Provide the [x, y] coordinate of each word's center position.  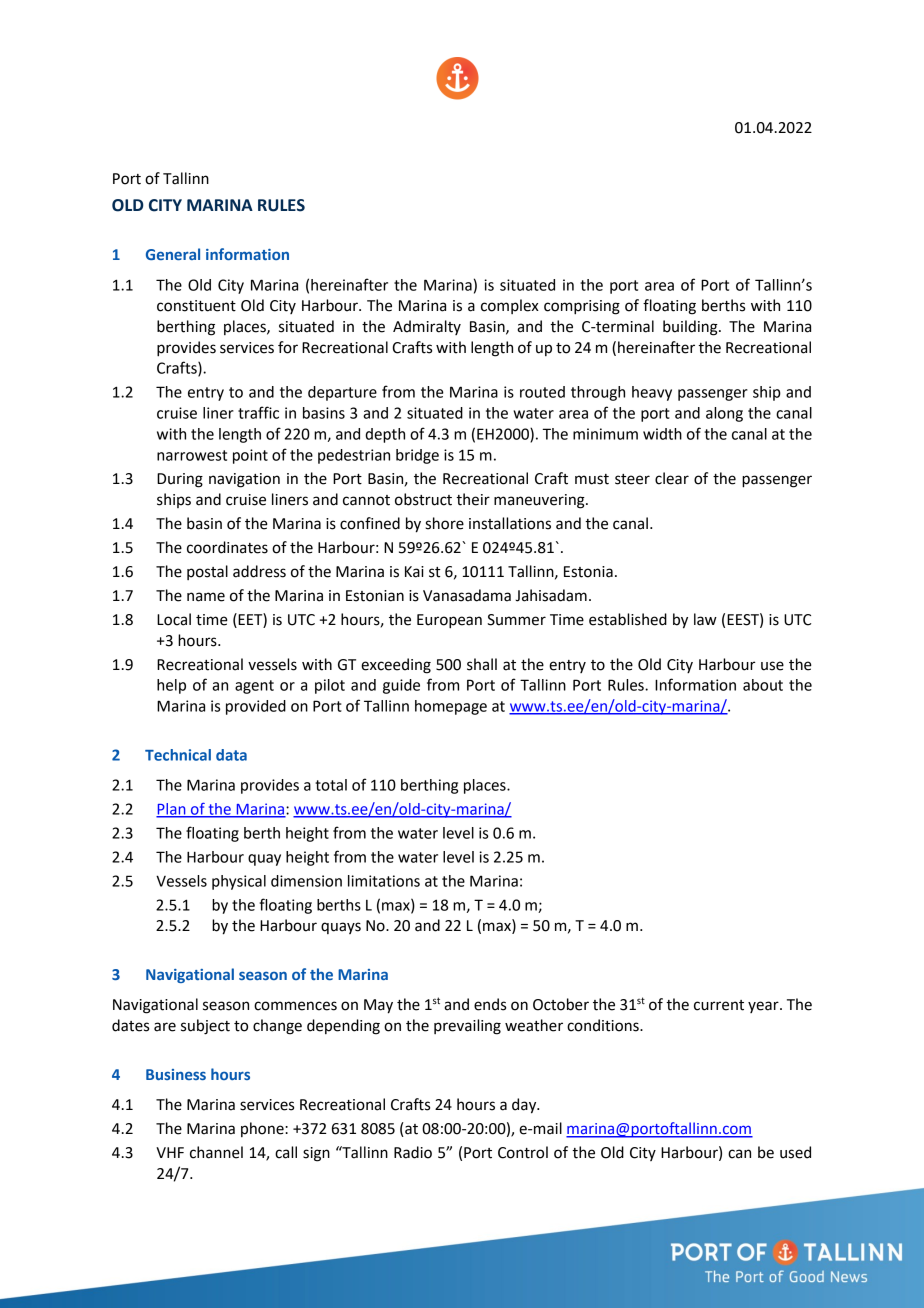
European [449, 621]
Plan [172, 810]
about [763, 685]
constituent [196, 306]
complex [510, 306]
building [691, 328]
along [724, 414]
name [206, 597]
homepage [451, 707]
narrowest [192, 455]
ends [490, 1004]
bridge [417, 456]
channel [216, 1152]
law [705, 619]
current [719, 1005]
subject [205, 1027]
